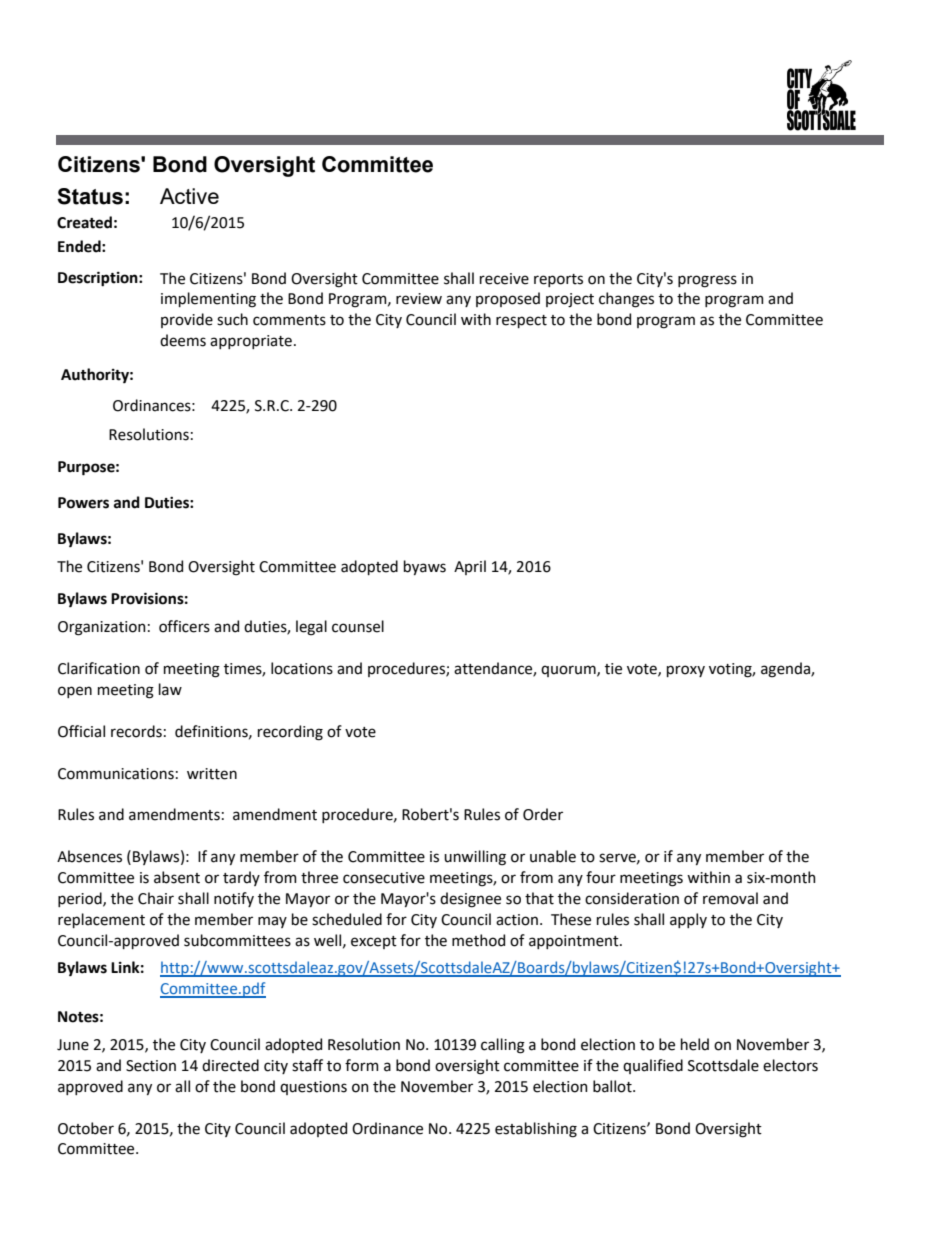 The height and width of the page is (1233, 952). Describe the element at coordinates (358, 626) in the page. I see `counsel` at that location.
